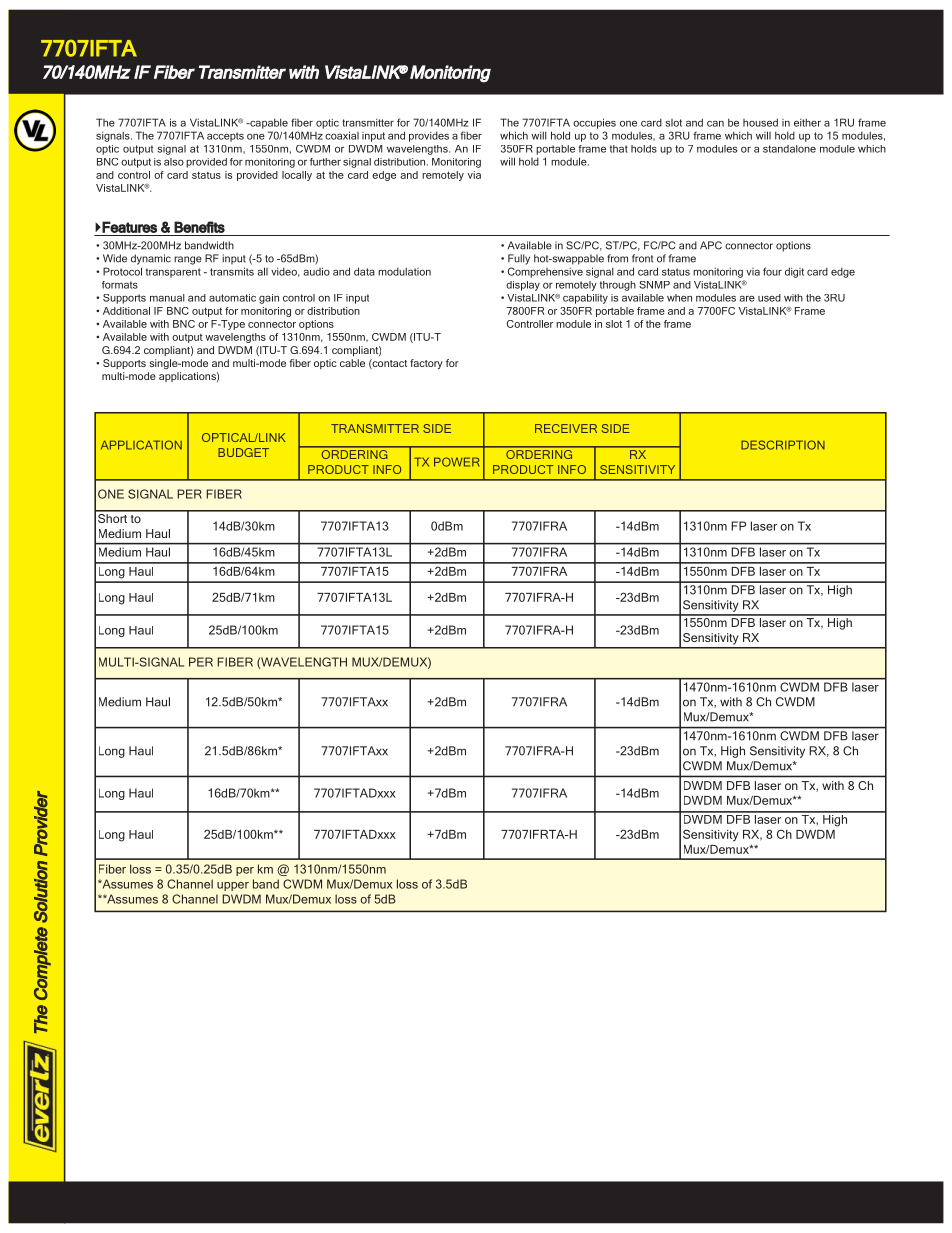 The height and width of the screenshot is (1233, 952). What do you see at coordinates (426, 364) in the screenshot?
I see `factory` at bounding box center [426, 364].
